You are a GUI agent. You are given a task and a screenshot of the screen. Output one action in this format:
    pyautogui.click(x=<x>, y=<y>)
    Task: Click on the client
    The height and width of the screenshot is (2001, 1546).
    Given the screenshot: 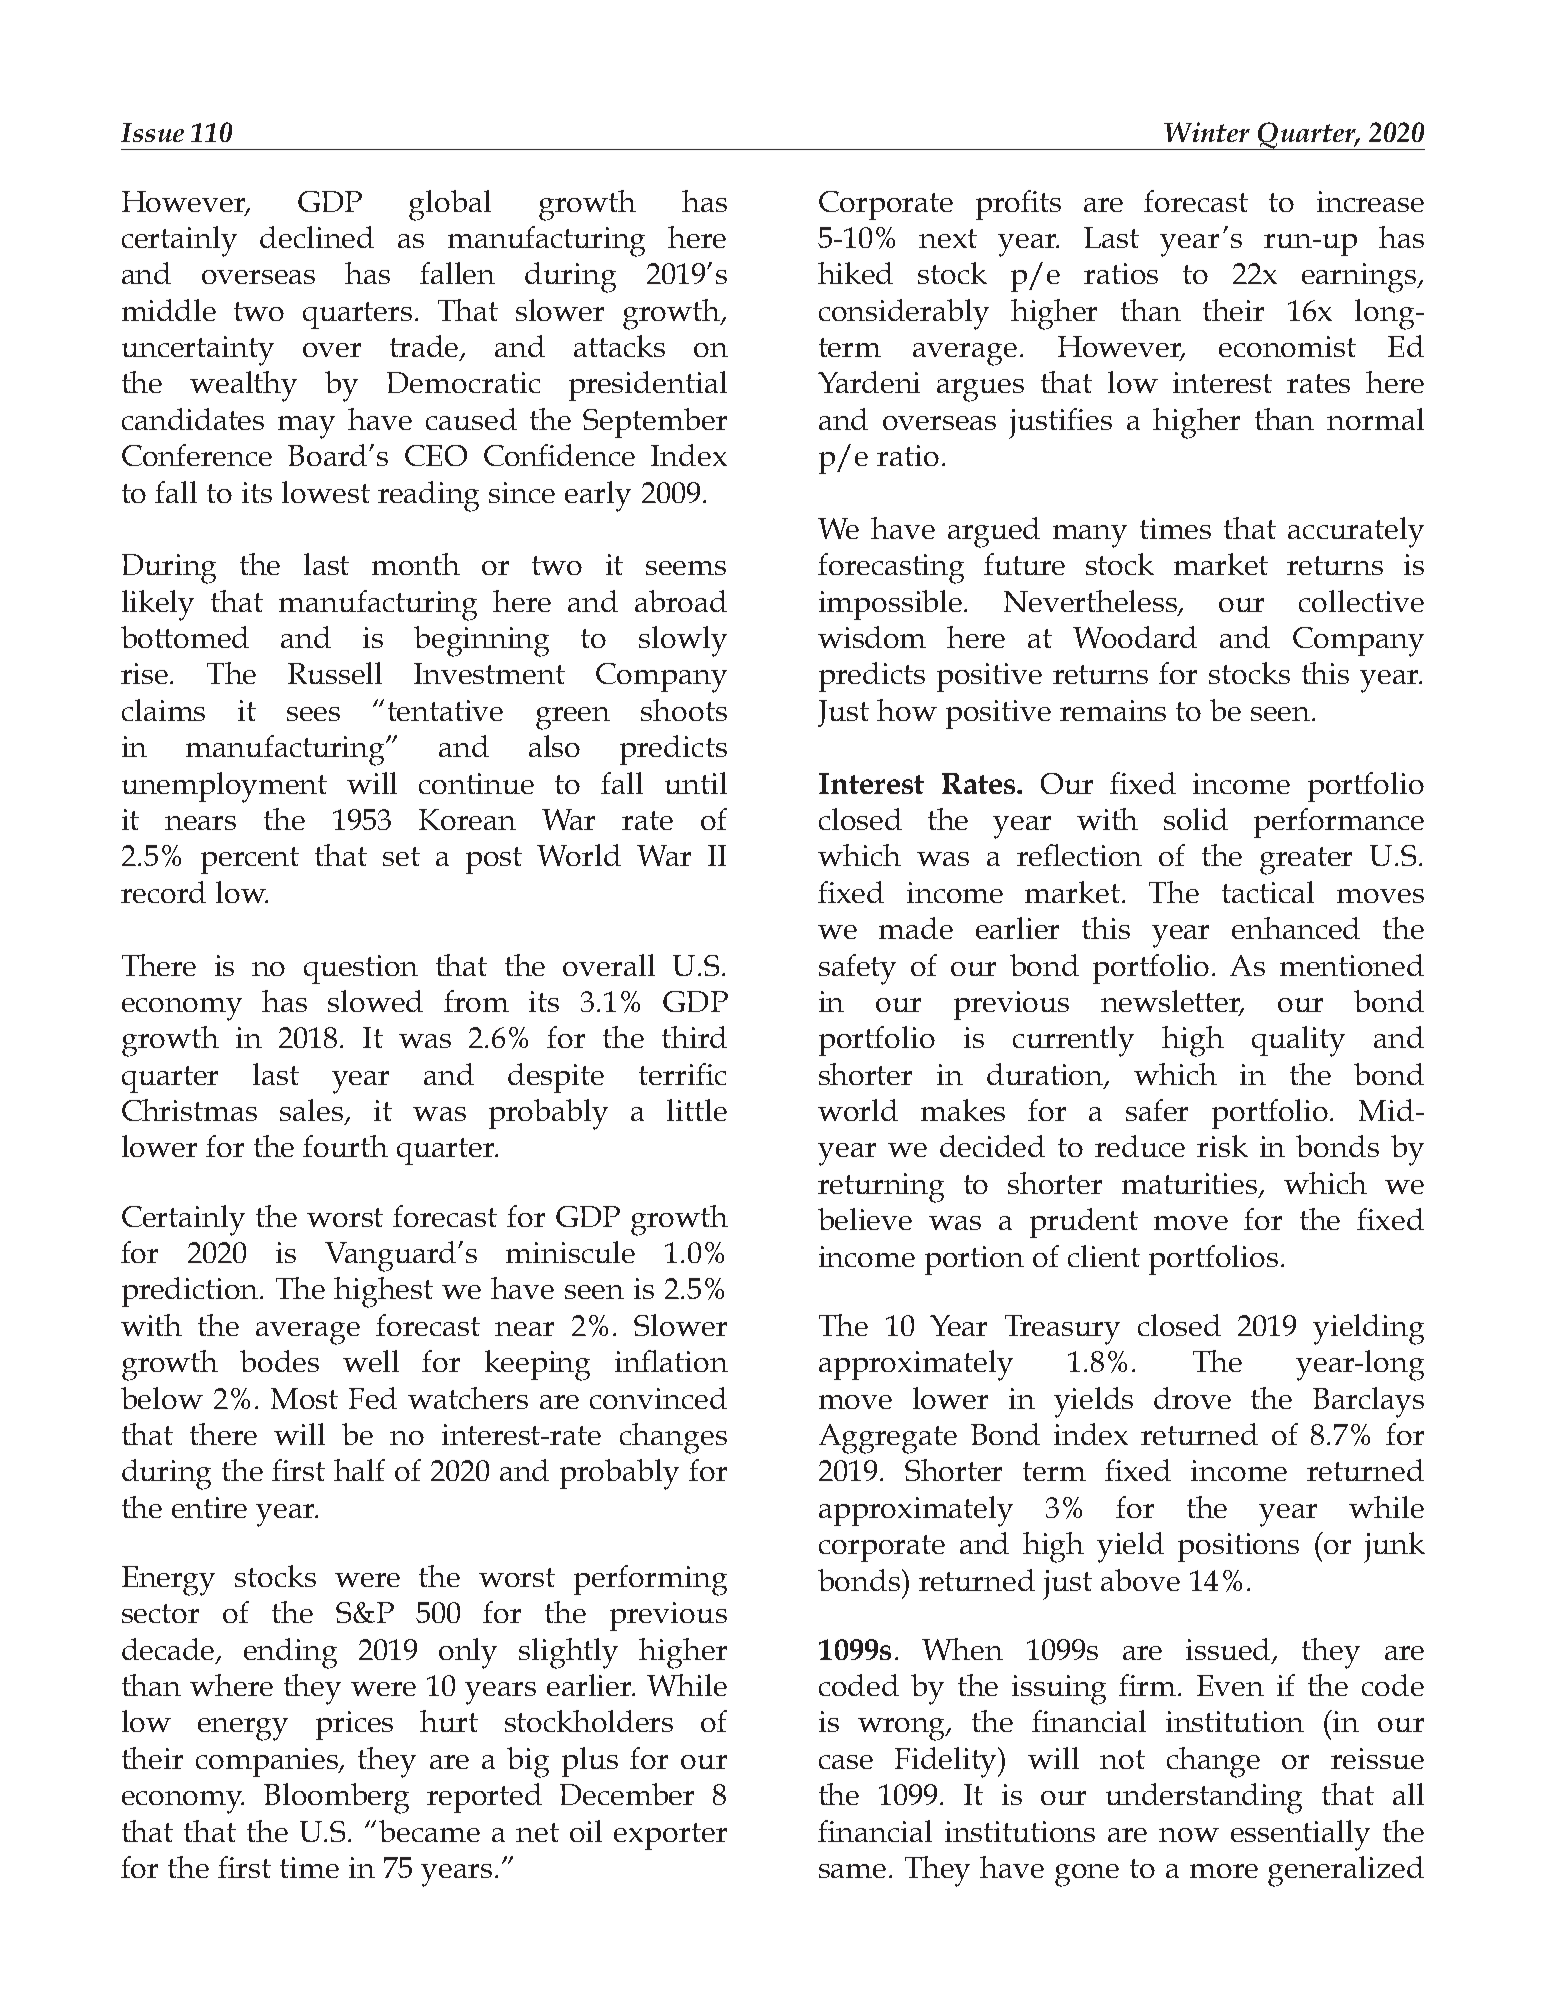 What is the action you would take?
    pyautogui.click(x=1104, y=1256)
